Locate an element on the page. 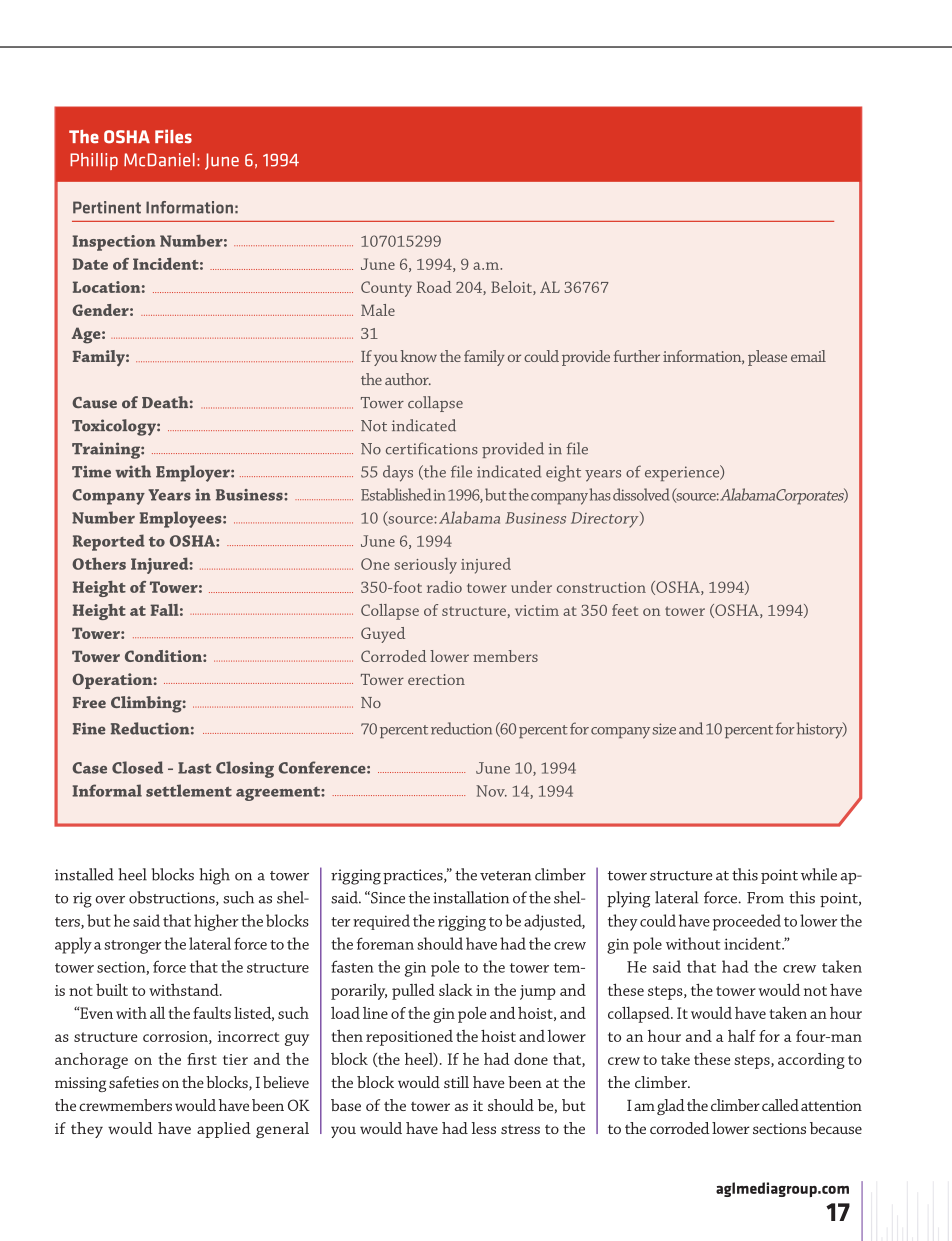 The width and height of the page is (952, 1241). repositioned is located at coordinates (409, 1038).
